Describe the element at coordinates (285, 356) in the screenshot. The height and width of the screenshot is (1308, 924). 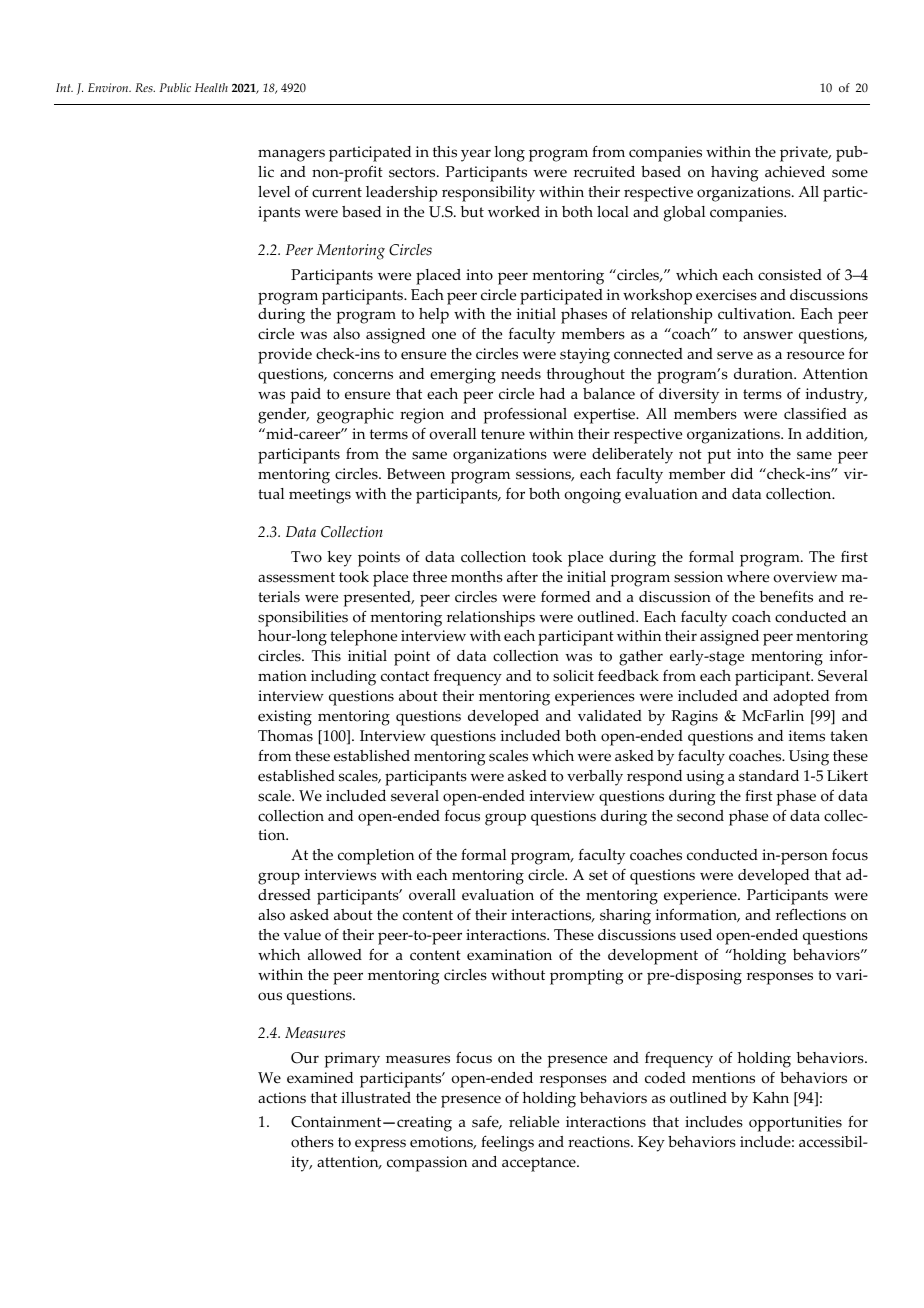
I see `provide` at that location.
